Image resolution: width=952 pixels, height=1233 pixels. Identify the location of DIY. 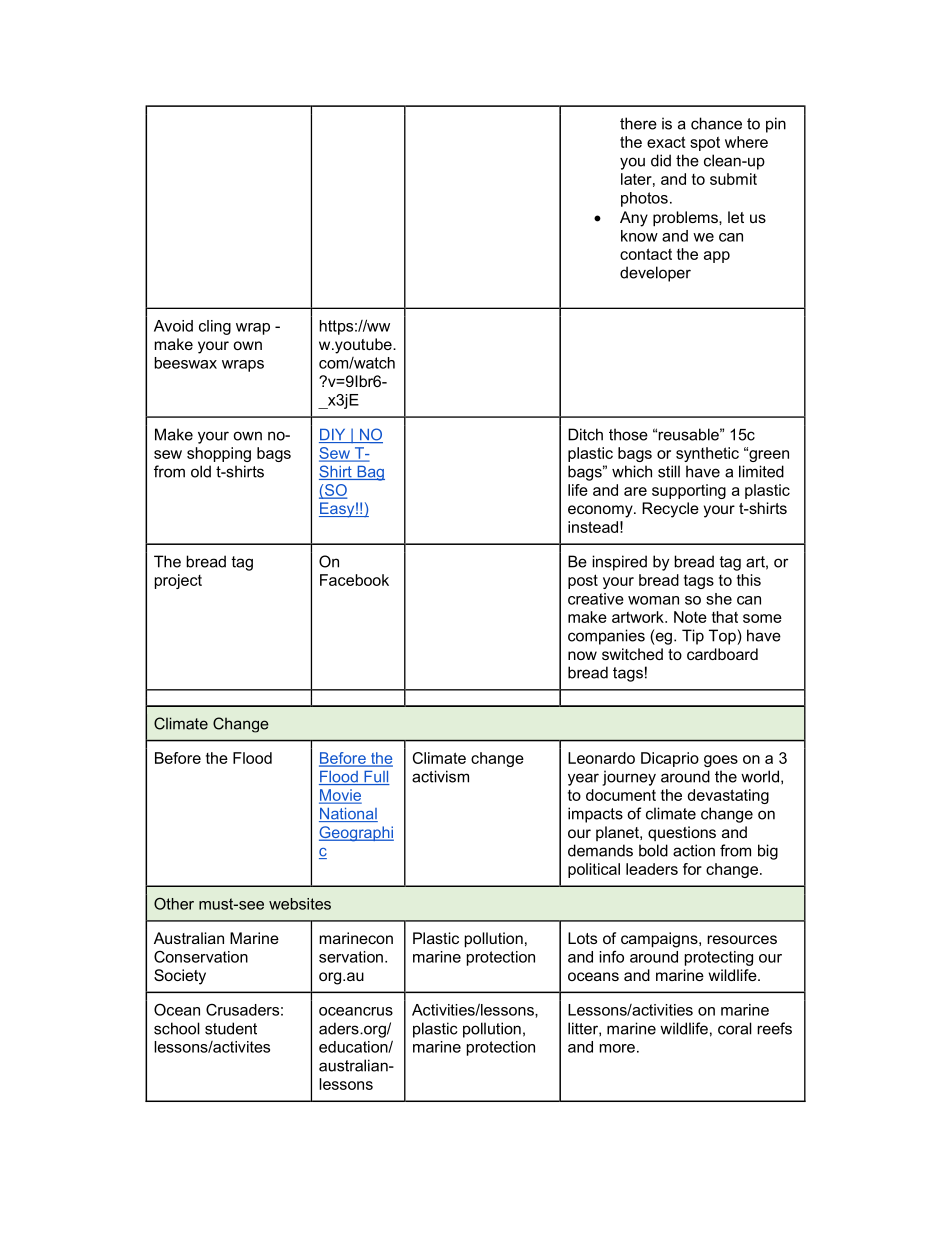
(333, 436).
